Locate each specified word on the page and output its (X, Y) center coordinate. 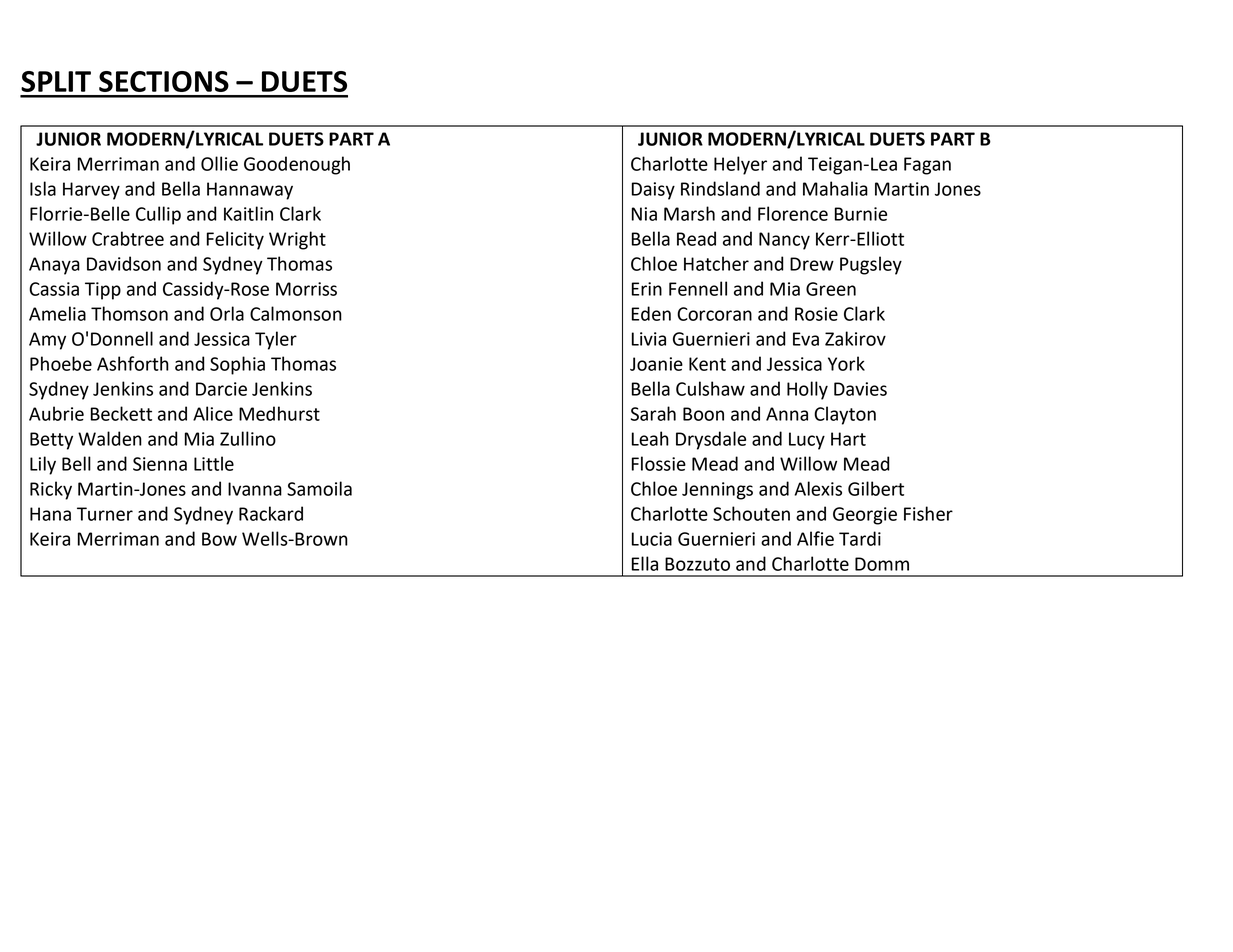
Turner (105, 514)
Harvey (91, 191)
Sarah (653, 413)
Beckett (121, 413)
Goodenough (297, 165)
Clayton (845, 415)
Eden (651, 313)
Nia (644, 214)
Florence (793, 213)
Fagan (927, 166)
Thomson (129, 313)
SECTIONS (164, 81)
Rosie (816, 314)
